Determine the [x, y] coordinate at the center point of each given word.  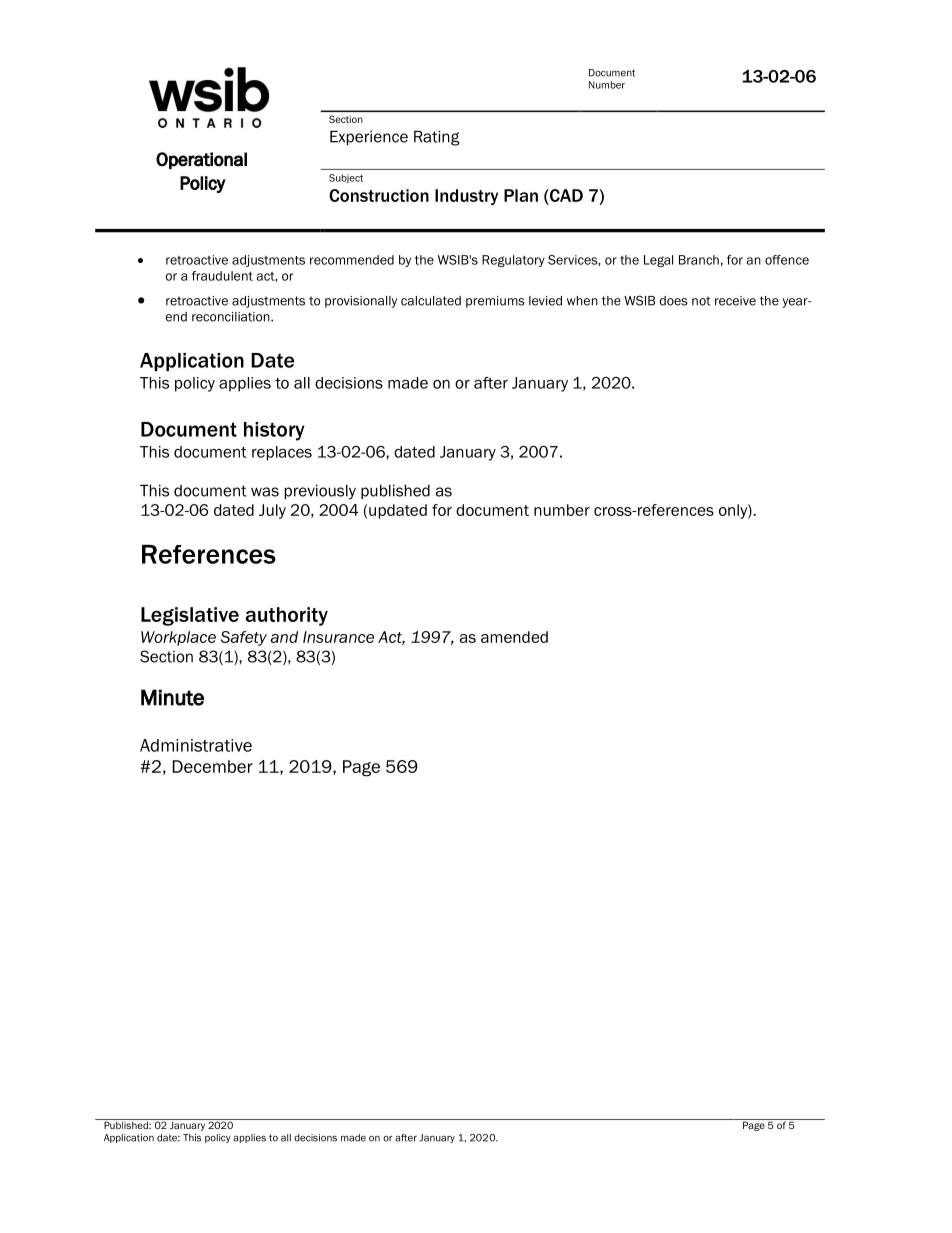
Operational [201, 160]
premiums [495, 302]
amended [514, 637]
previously [320, 492]
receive [735, 301]
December [213, 766]
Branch [699, 260]
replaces [282, 453]
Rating [437, 138]
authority [287, 616]
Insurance [338, 637]
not [701, 301]
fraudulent [222, 276]
